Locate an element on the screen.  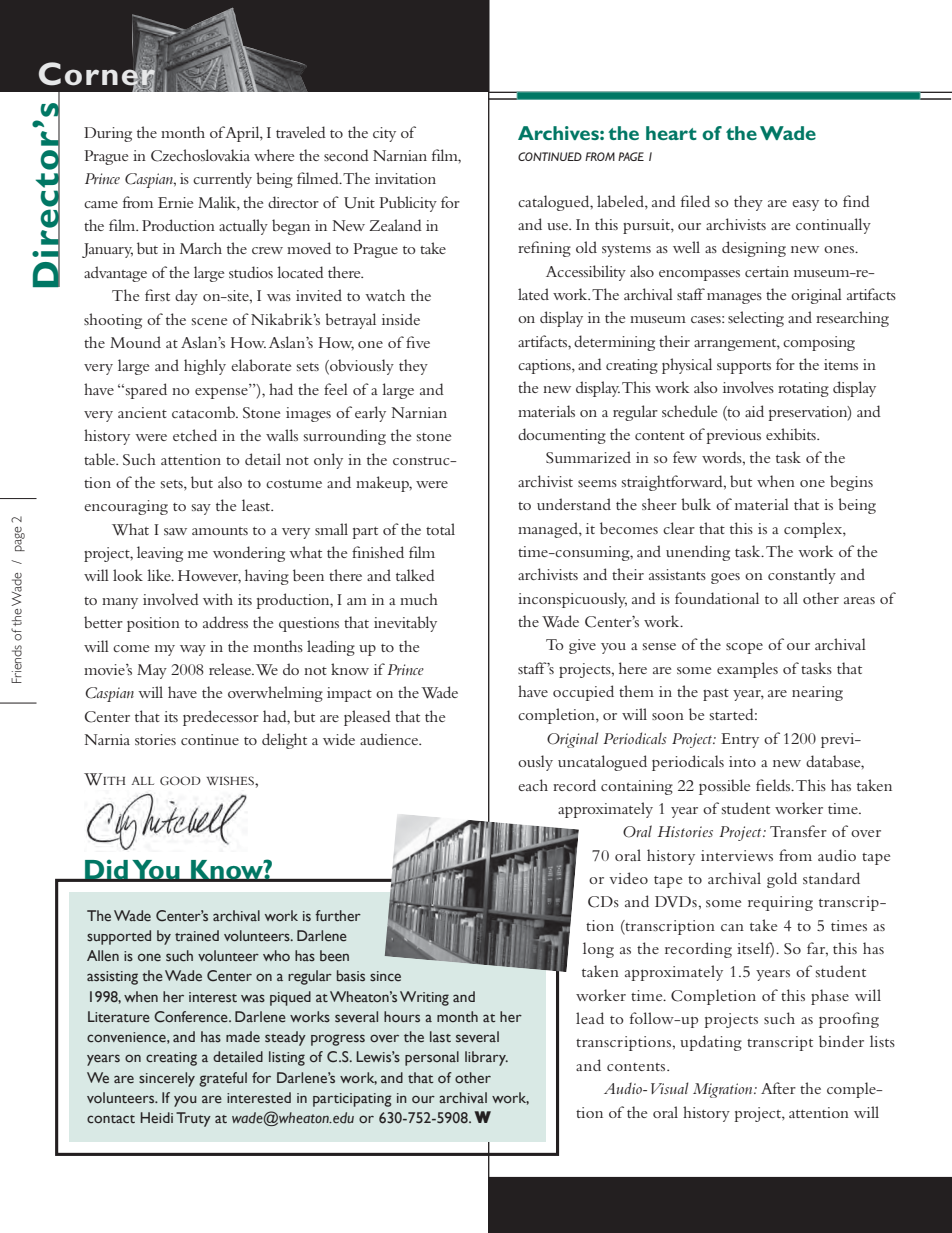
grateful is located at coordinates (223, 1079).
